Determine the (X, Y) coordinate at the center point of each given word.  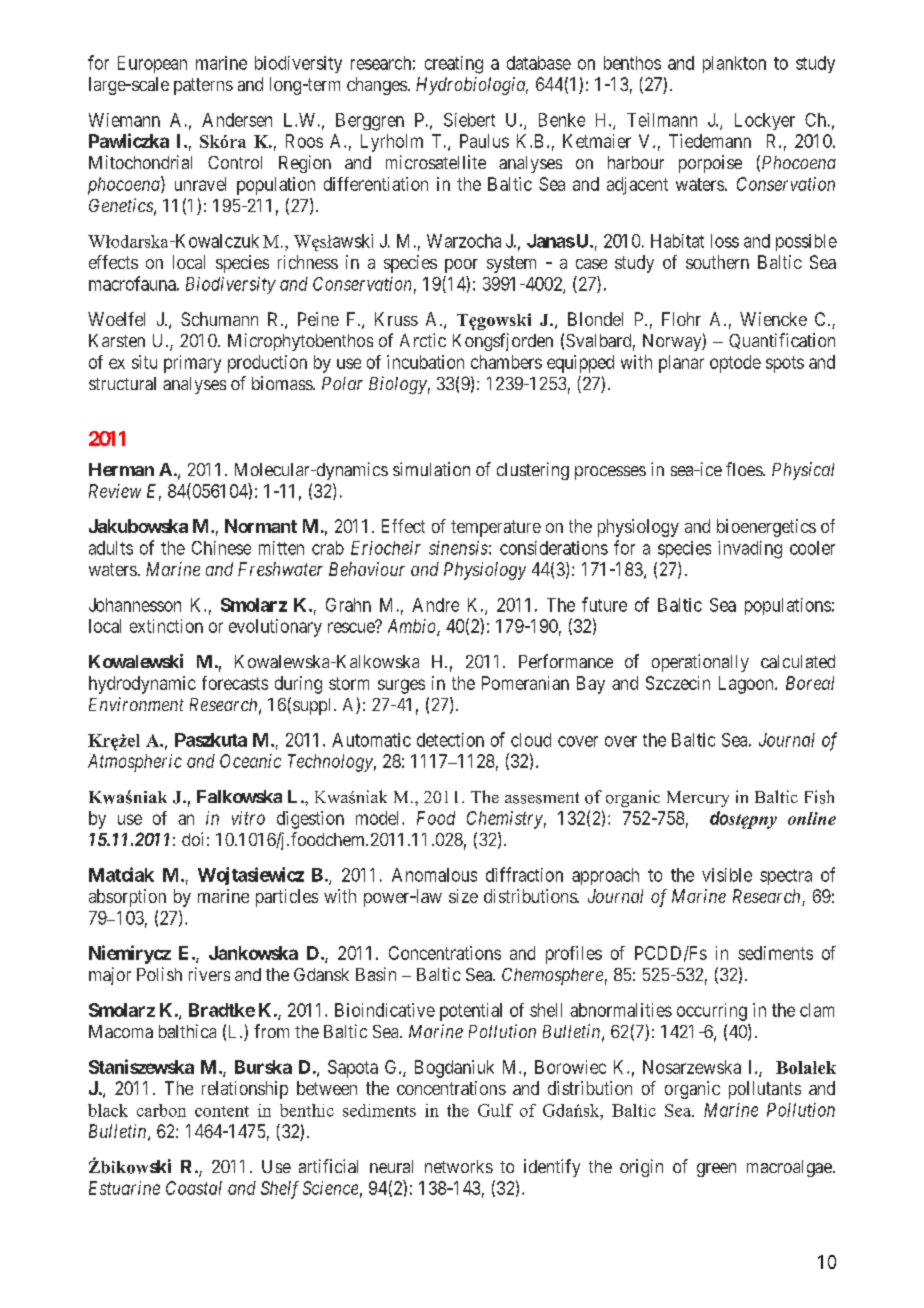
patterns (203, 86)
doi (192, 839)
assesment (542, 798)
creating (454, 65)
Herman (121, 469)
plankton (734, 64)
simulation (431, 469)
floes (745, 469)
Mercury (698, 799)
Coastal (194, 1188)
